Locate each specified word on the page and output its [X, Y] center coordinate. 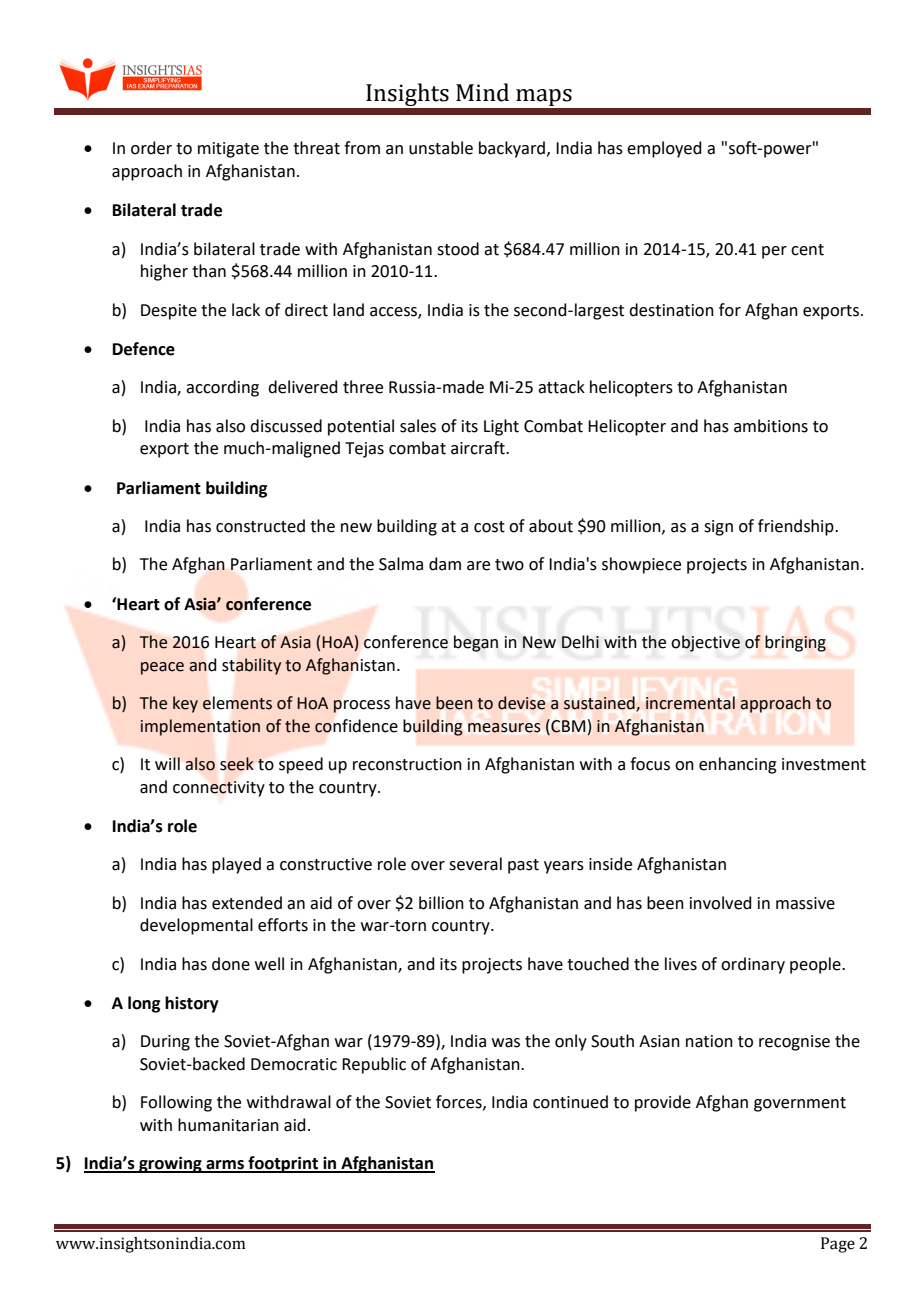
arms [225, 1166]
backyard [512, 149]
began [476, 643]
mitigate [228, 150]
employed [664, 149]
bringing [795, 643]
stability [251, 666]
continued [570, 1102]
